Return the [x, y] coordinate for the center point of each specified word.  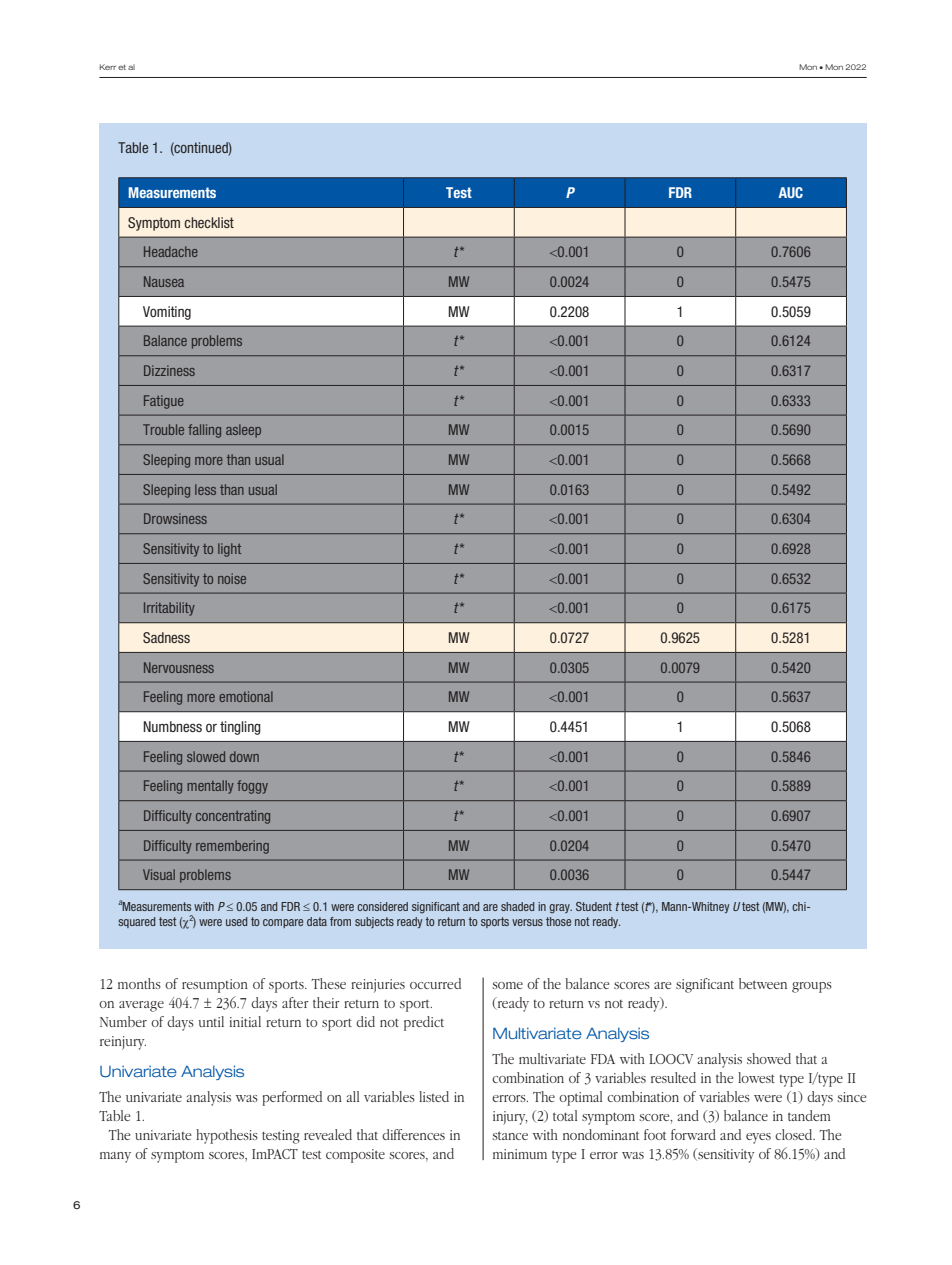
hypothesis [227, 1136]
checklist [209, 222]
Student [594, 906]
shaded [517, 906]
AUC [790, 192]
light [229, 550]
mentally [210, 787]
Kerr [108, 67]
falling [204, 431]
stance [510, 1135]
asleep [243, 431]
